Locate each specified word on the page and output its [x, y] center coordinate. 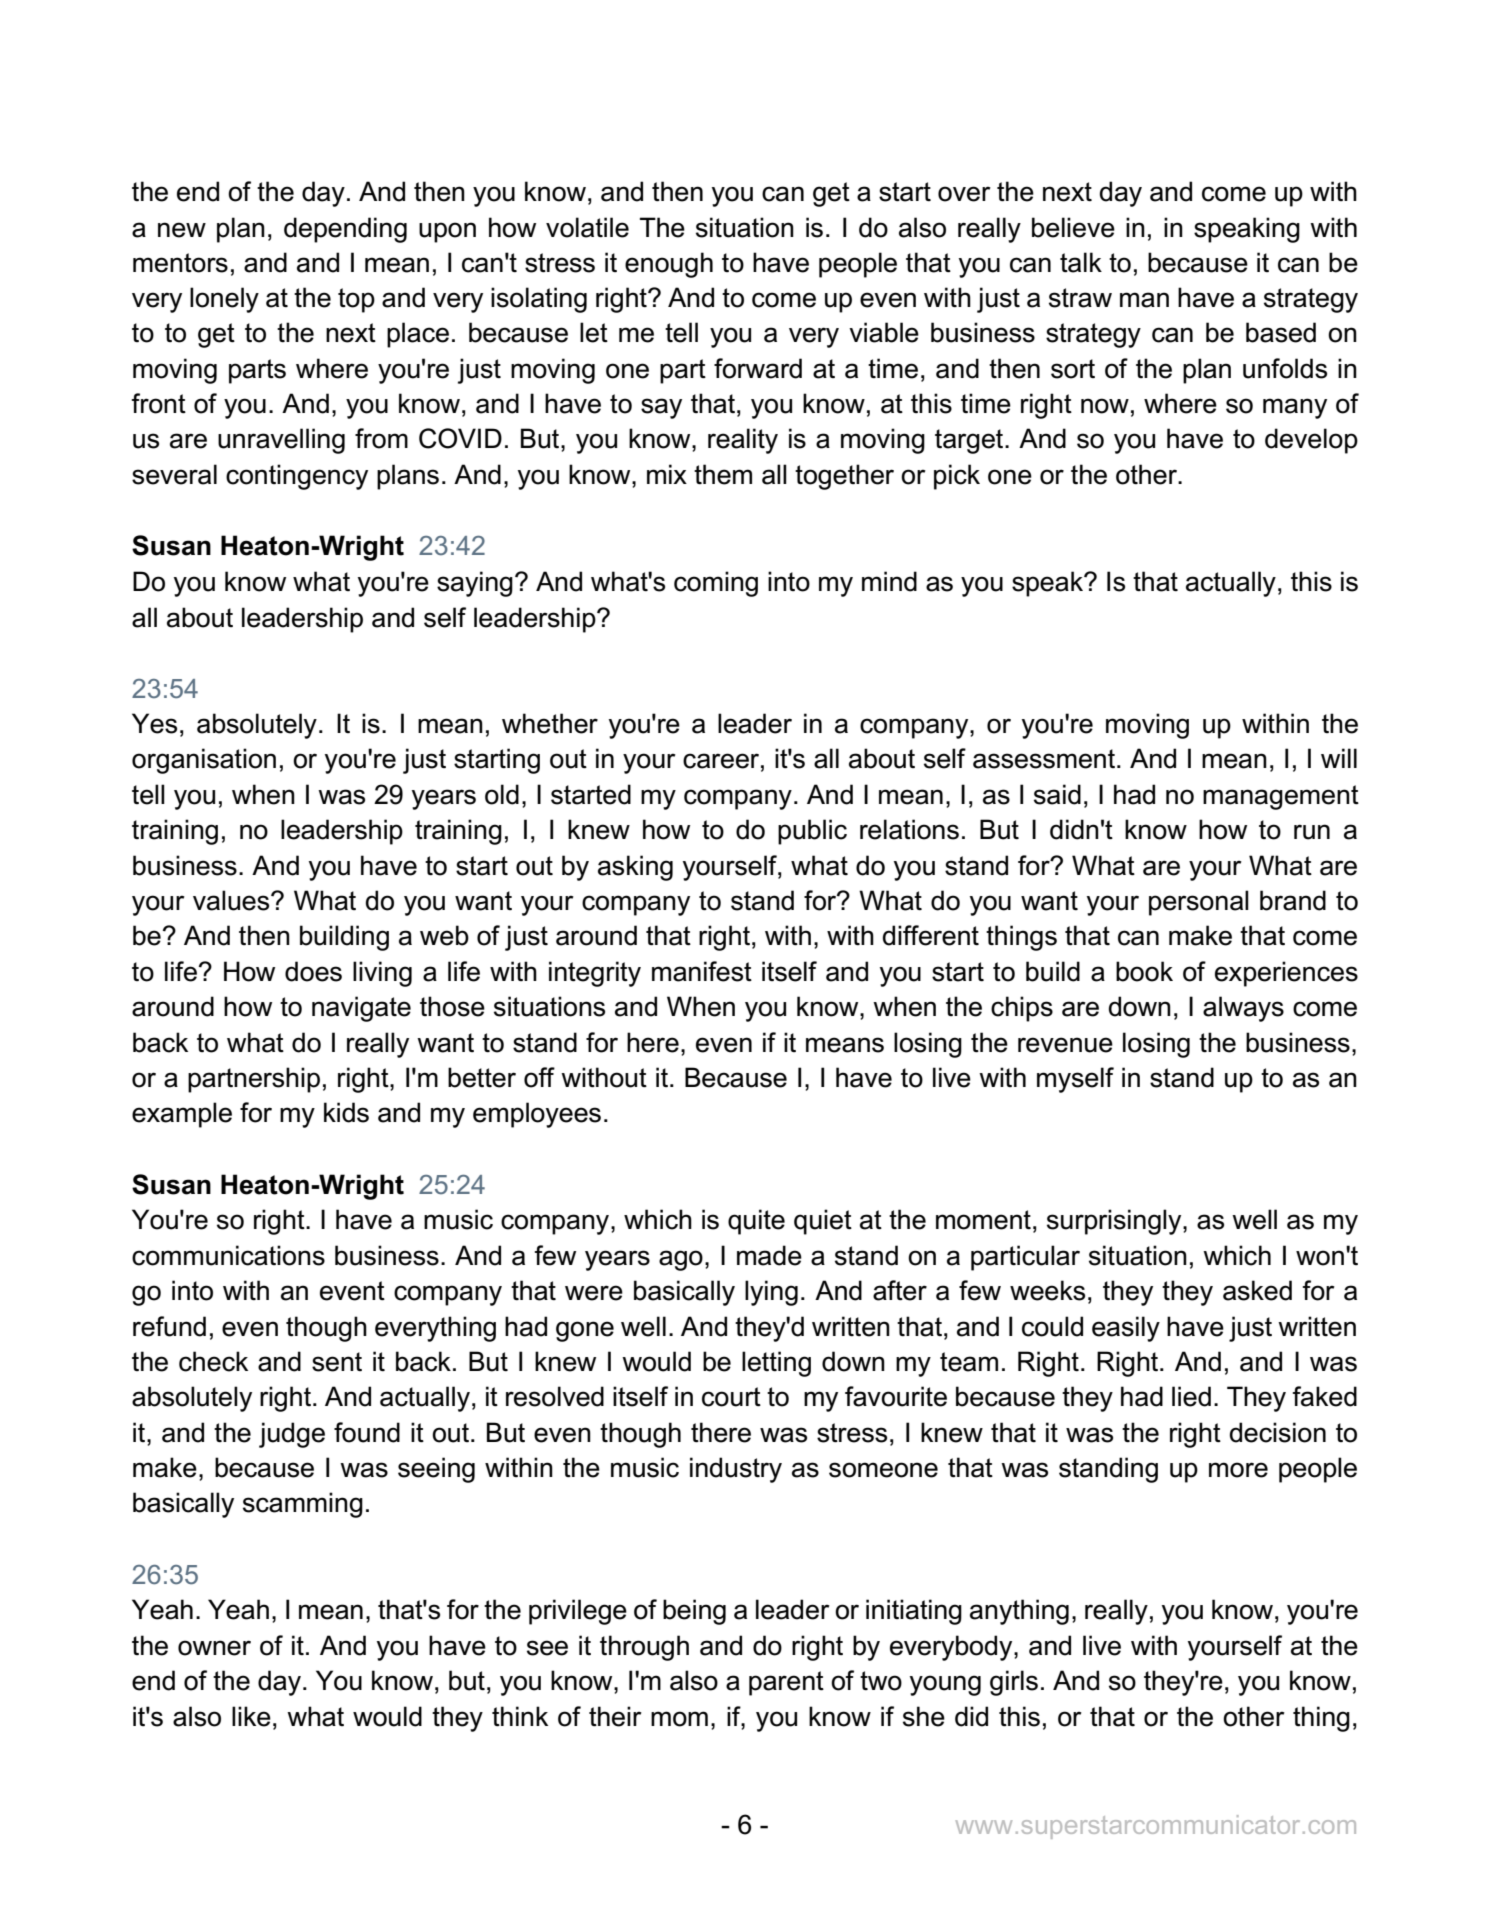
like [251, 1716]
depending [345, 230]
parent [786, 1683]
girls [1014, 1683]
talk [1081, 262]
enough [669, 265]
